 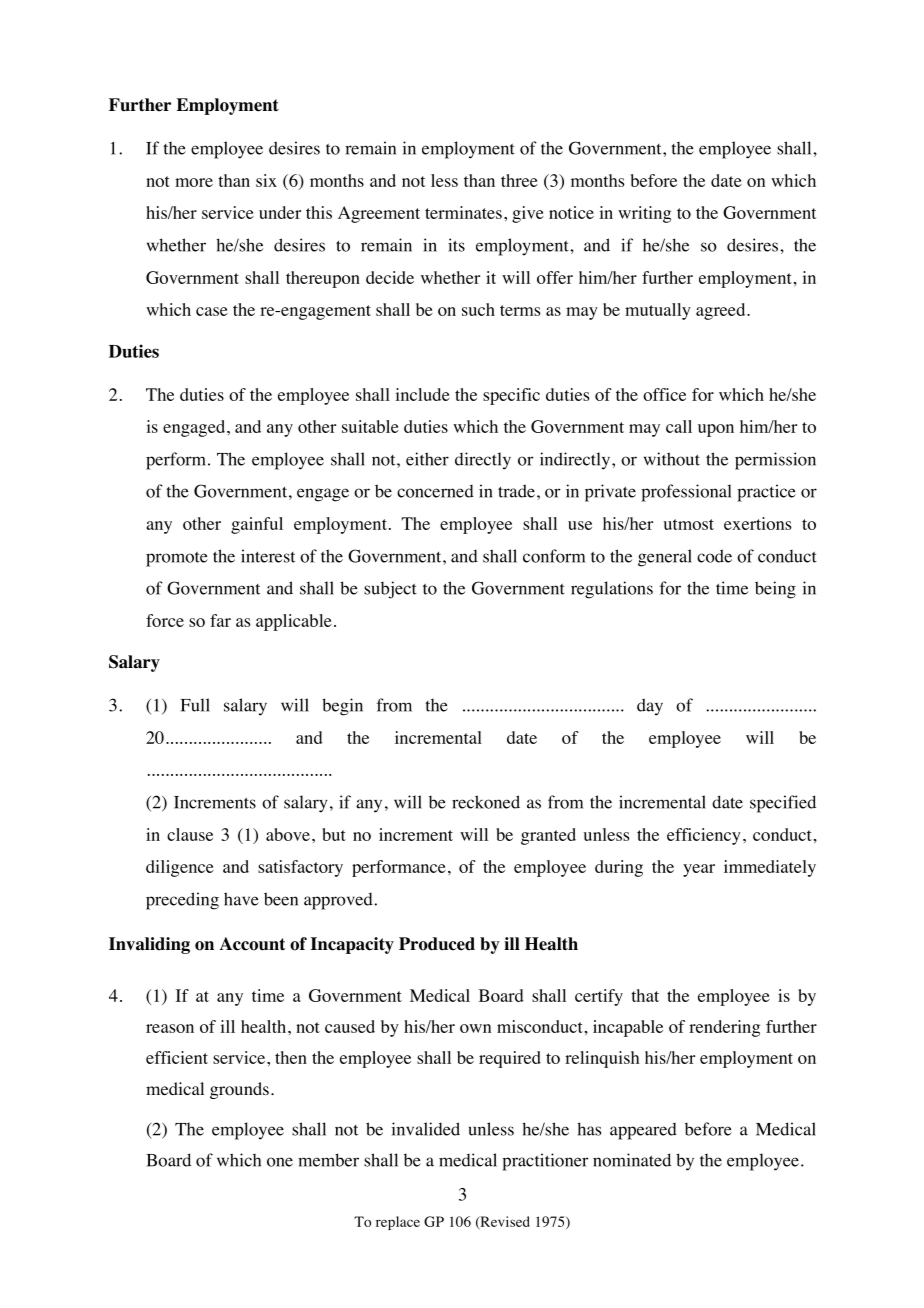 I want to click on member, so click(x=328, y=1160).
